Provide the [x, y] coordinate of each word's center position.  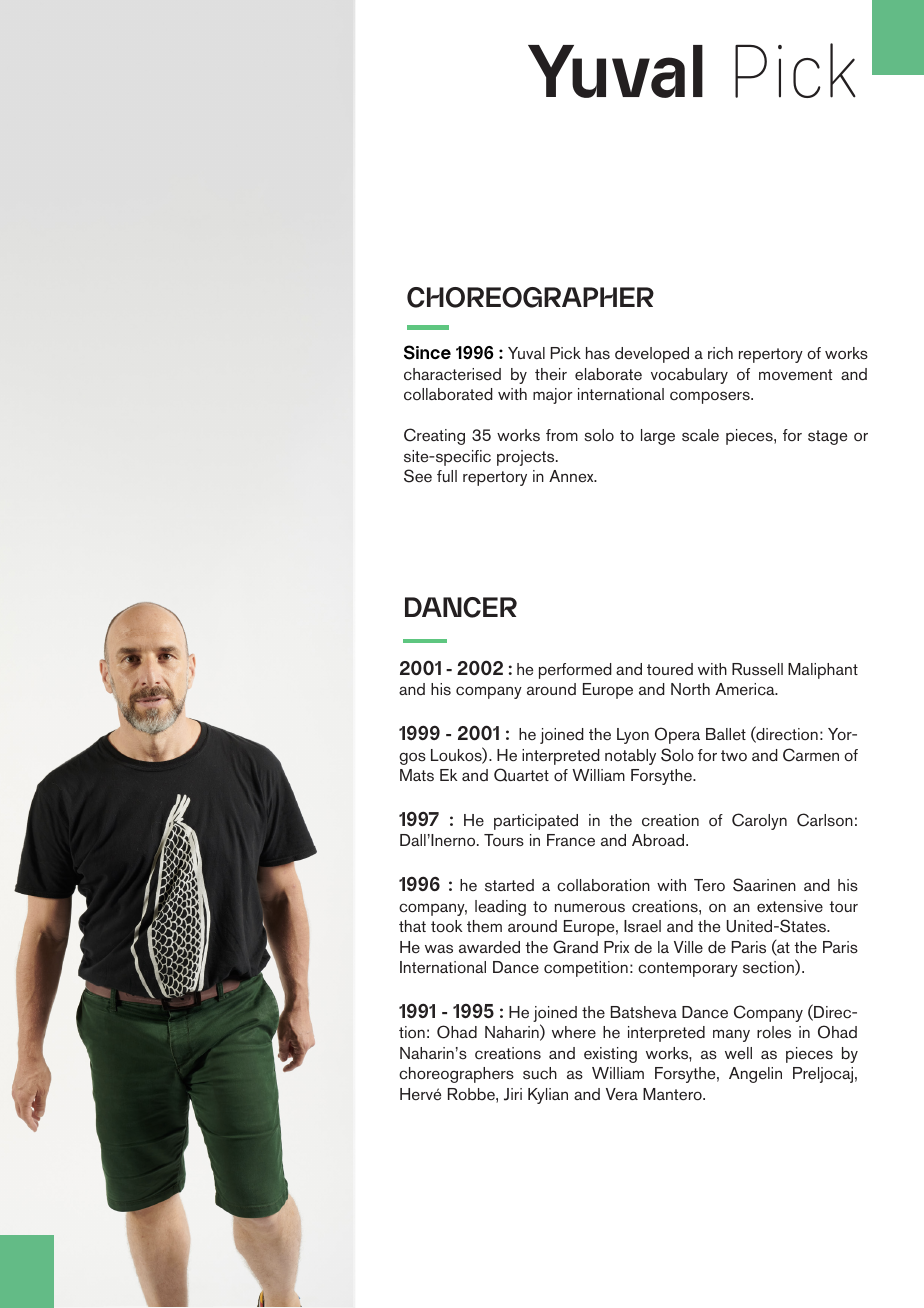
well [738, 1053]
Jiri [513, 1094]
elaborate [608, 374]
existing [610, 1055]
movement [795, 375]
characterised [452, 374]
